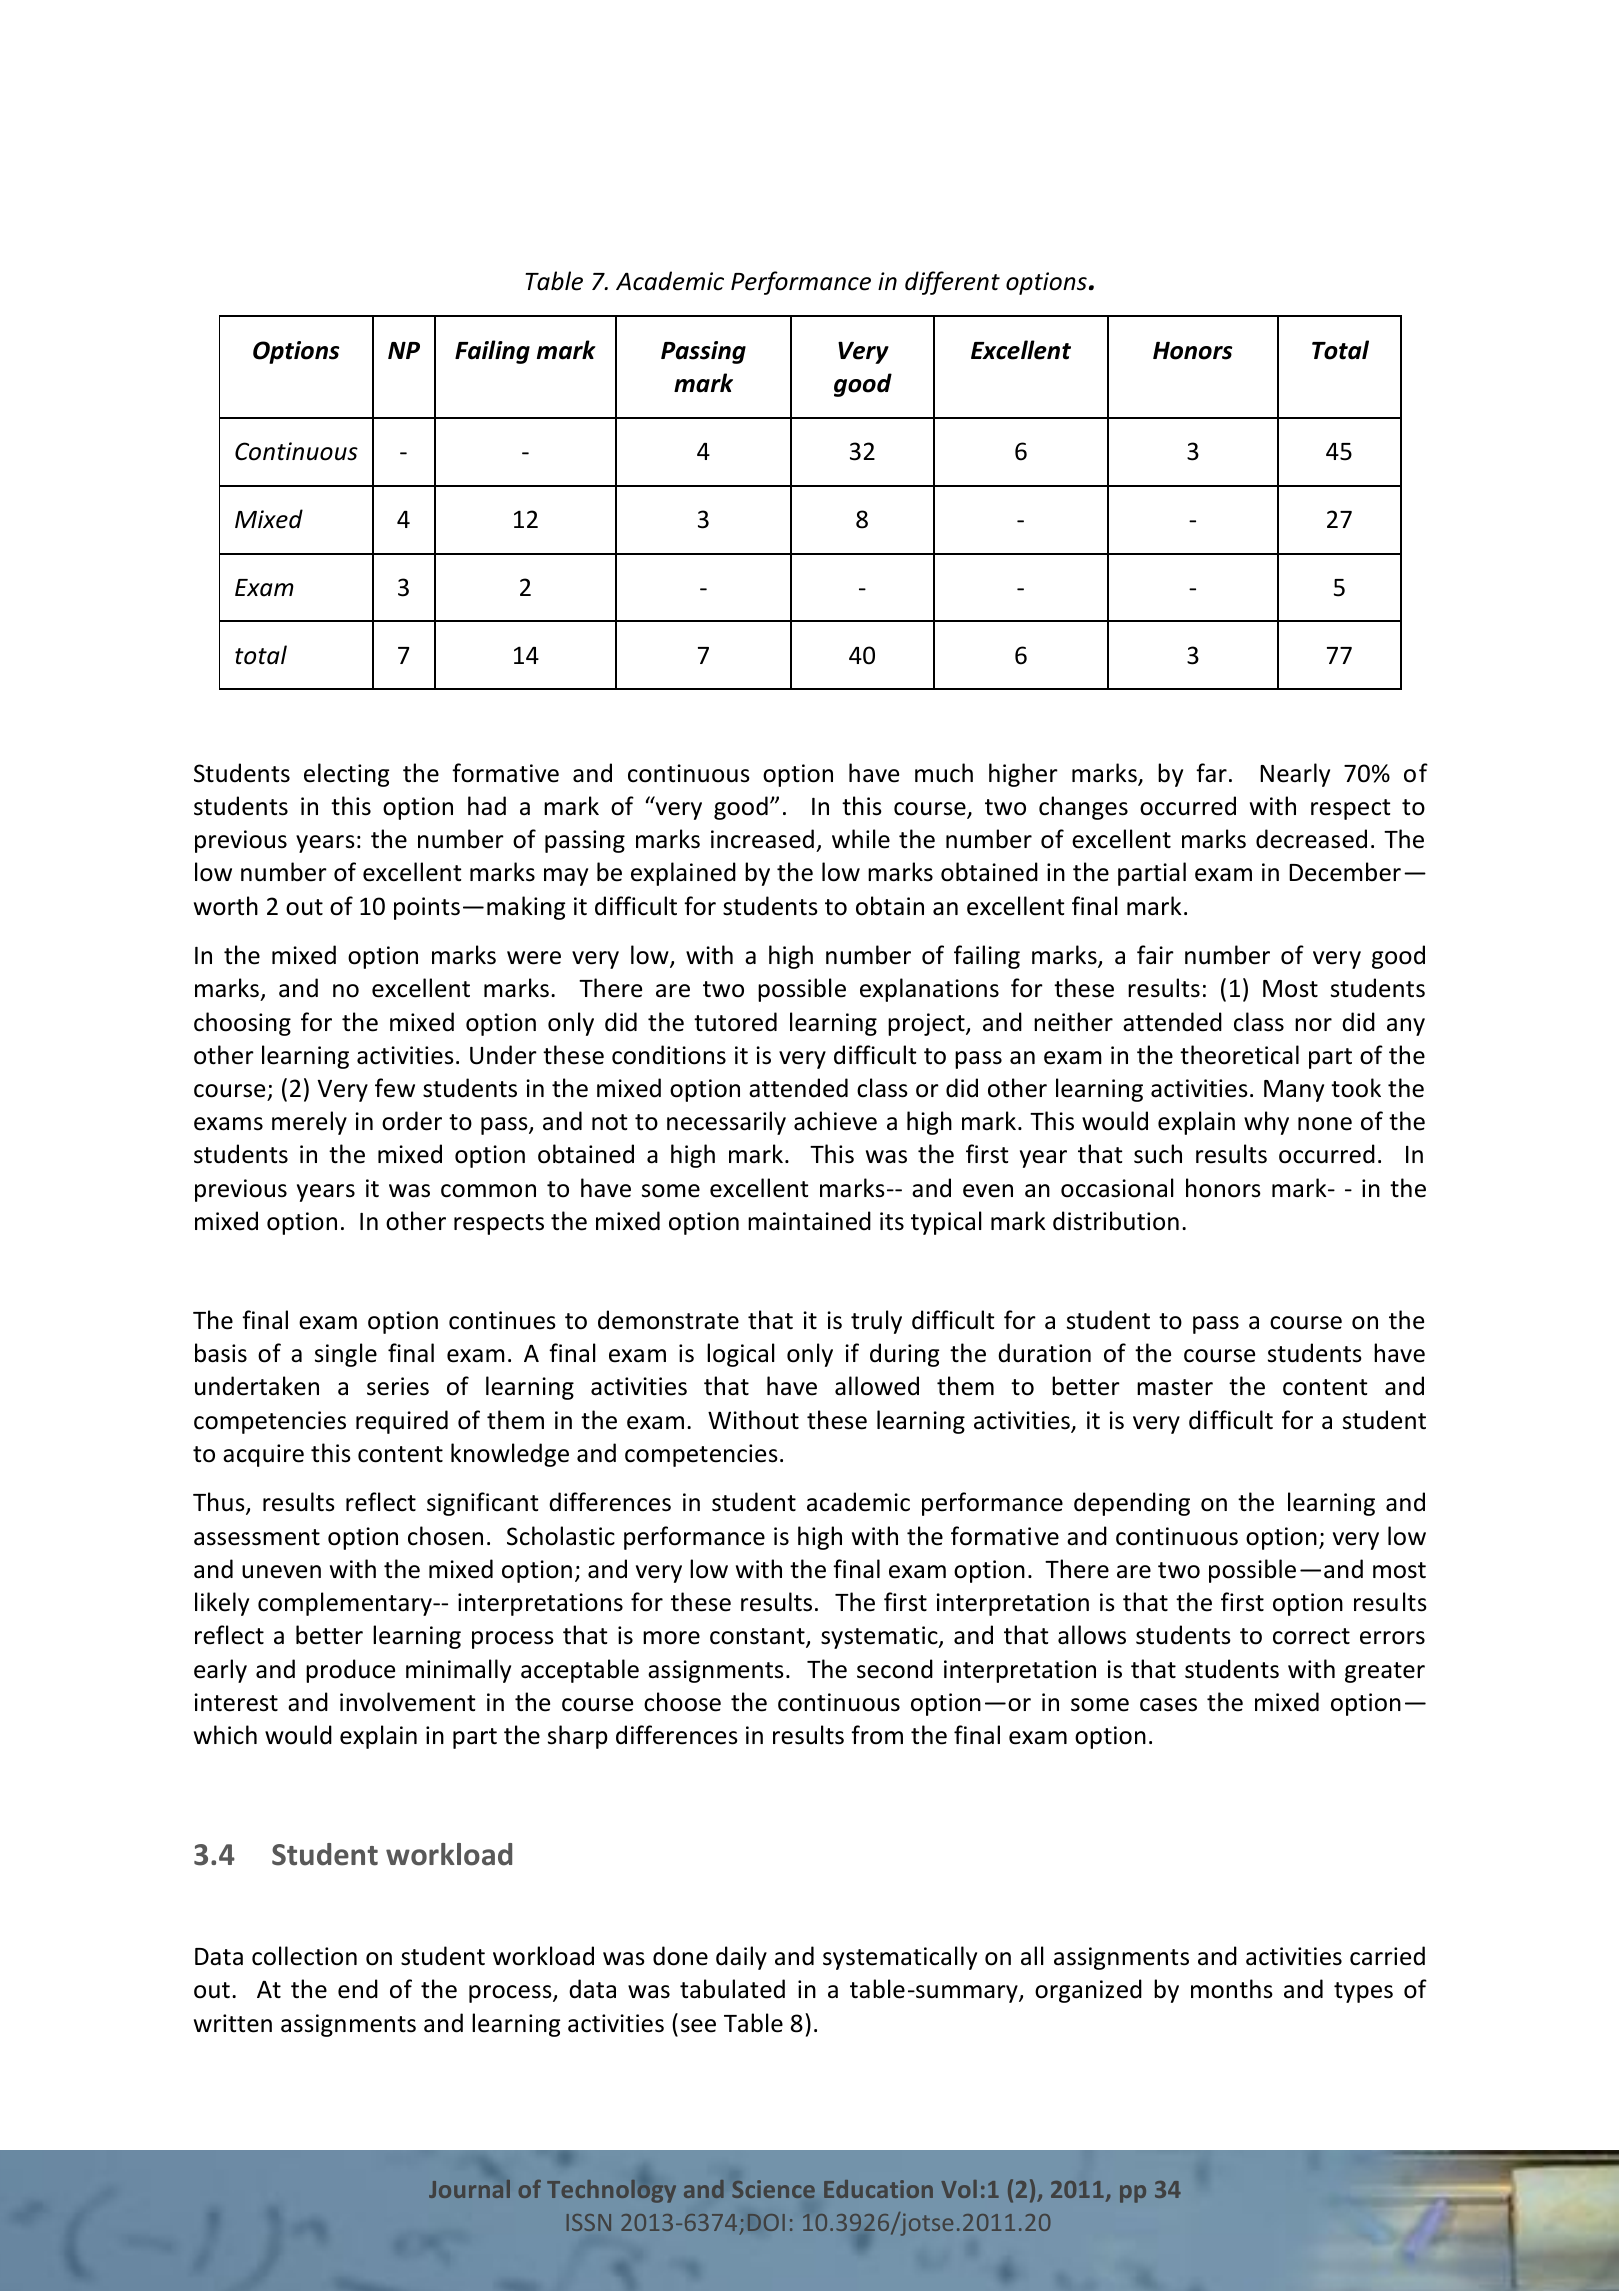  I want to click on worth, so click(226, 906).
